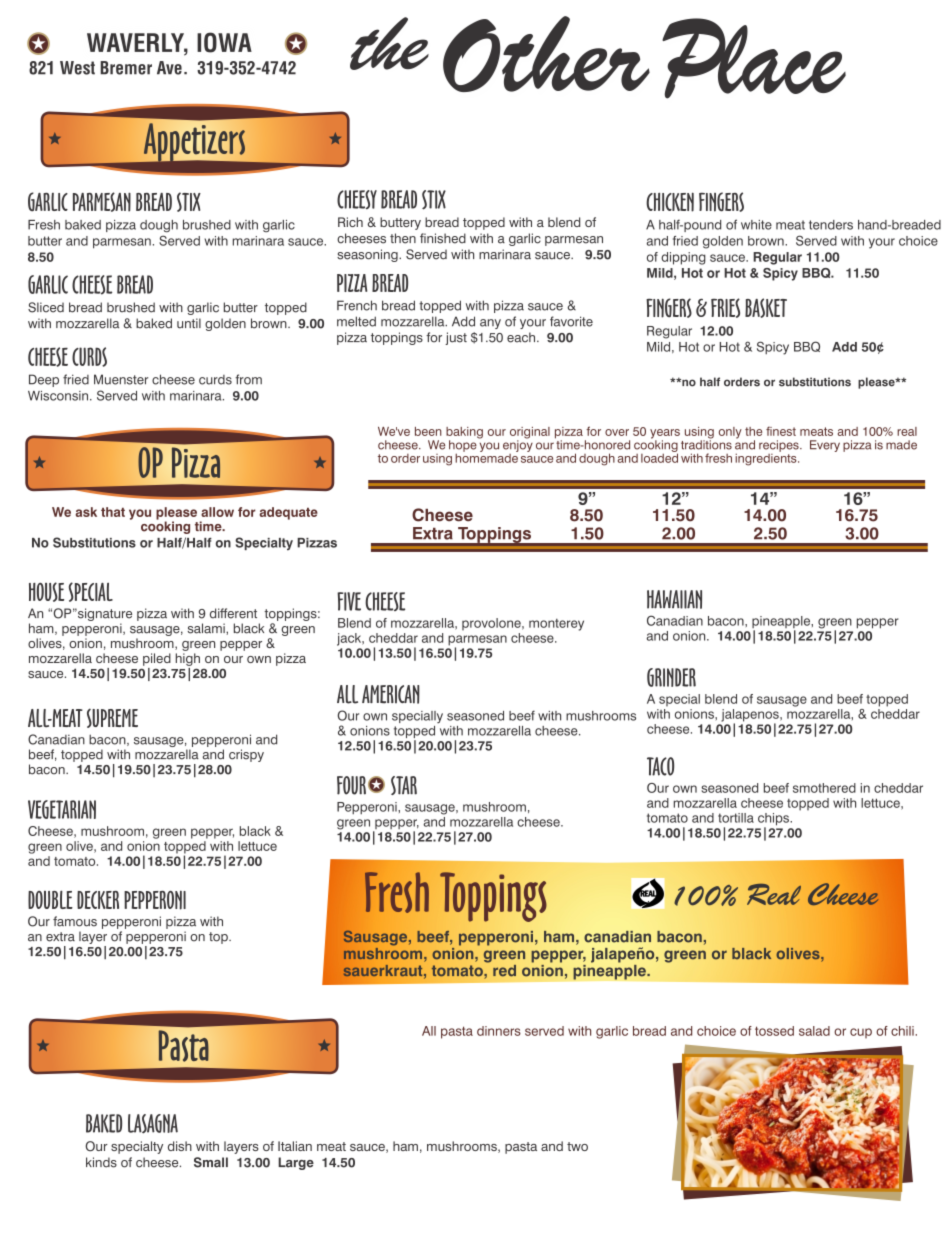 This screenshot has width=952, height=1233. What do you see at coordinates (767, 458) in the screenshot?
I see `ingredients` at bounding box center [767, 458].
